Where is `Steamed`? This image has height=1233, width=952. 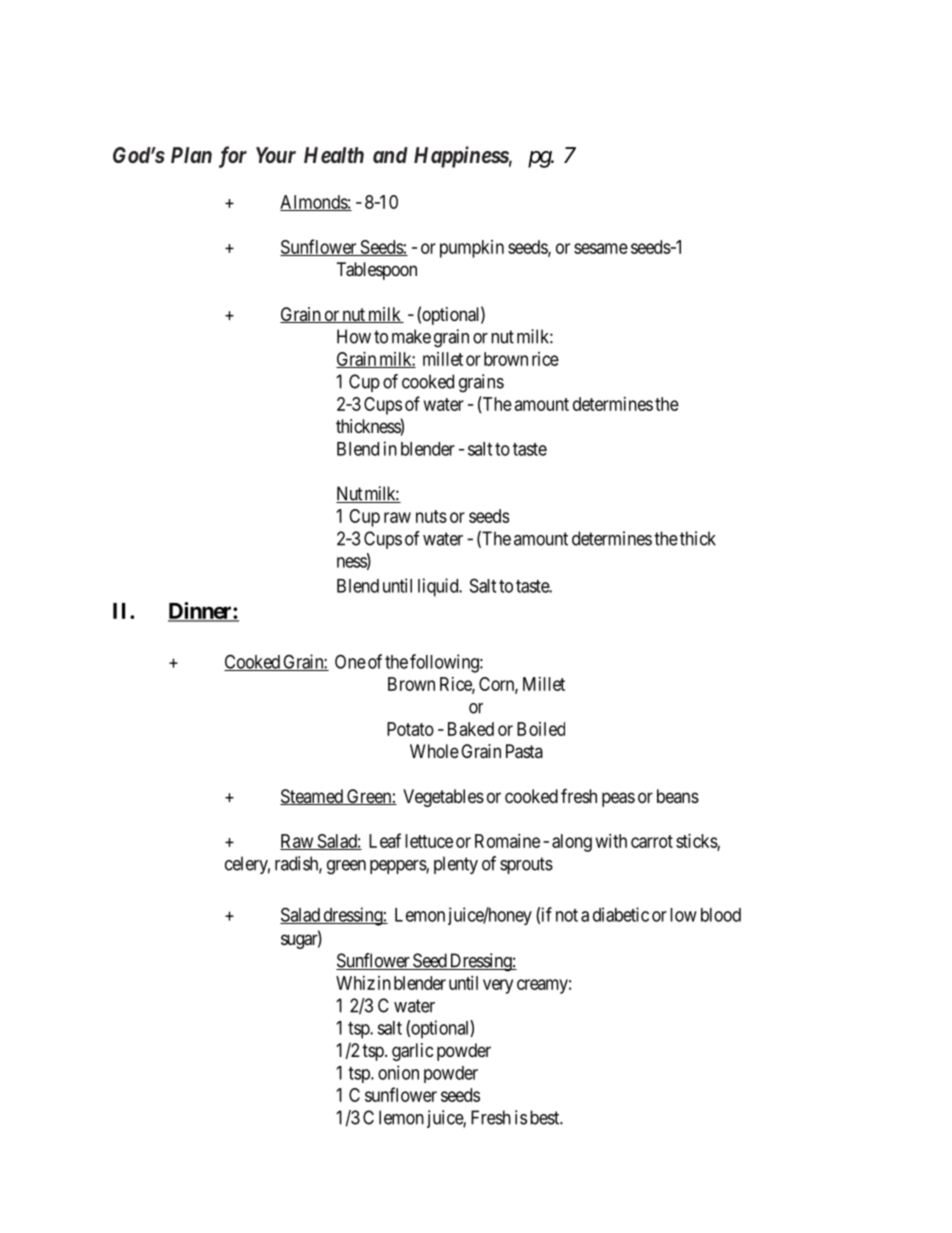 Steamed is located at coordinates (312, 797).
